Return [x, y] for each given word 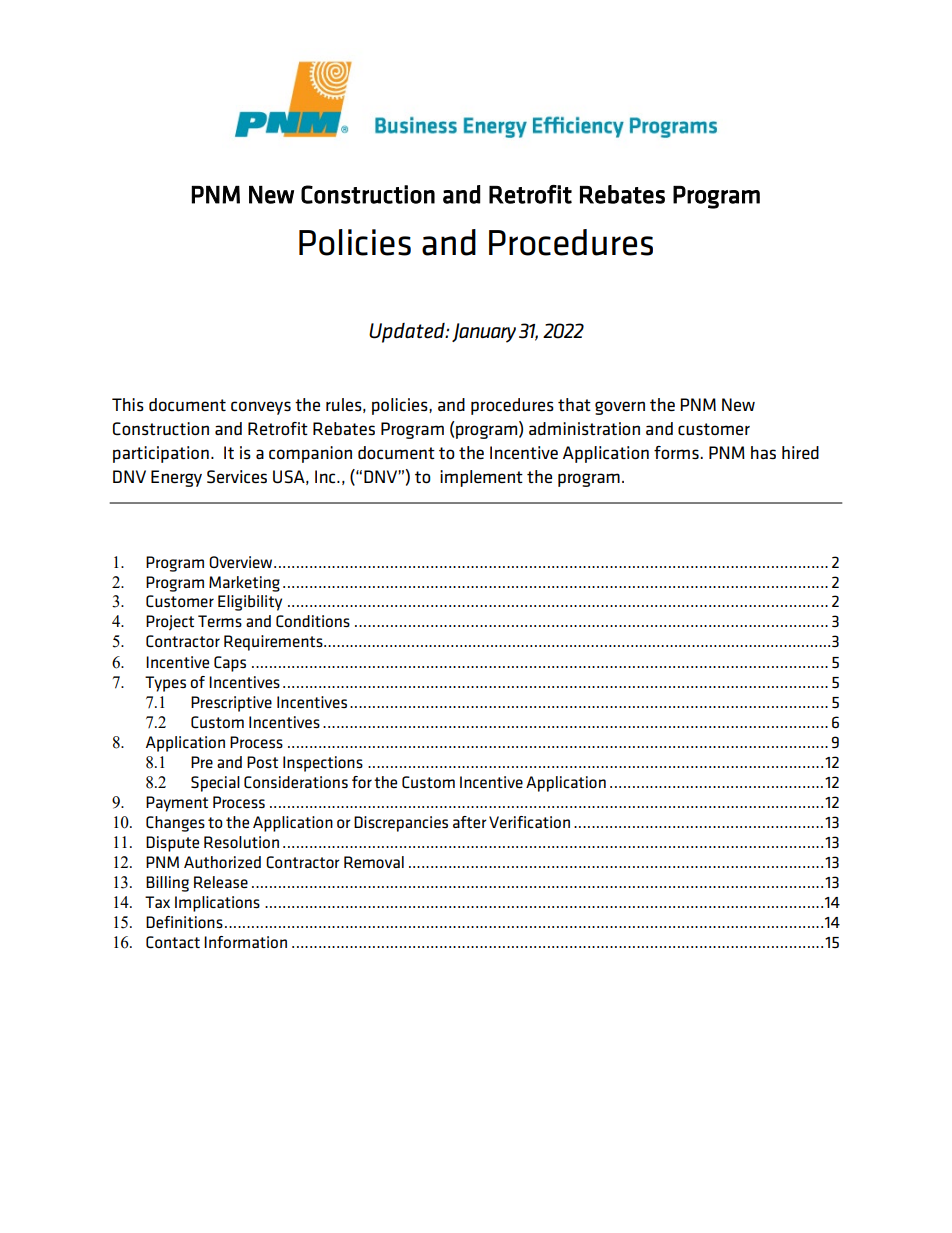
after [470, 822]
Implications [217, 904]
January [484, 333]
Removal [374, 862]
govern [620, 408]
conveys [261, 408]
